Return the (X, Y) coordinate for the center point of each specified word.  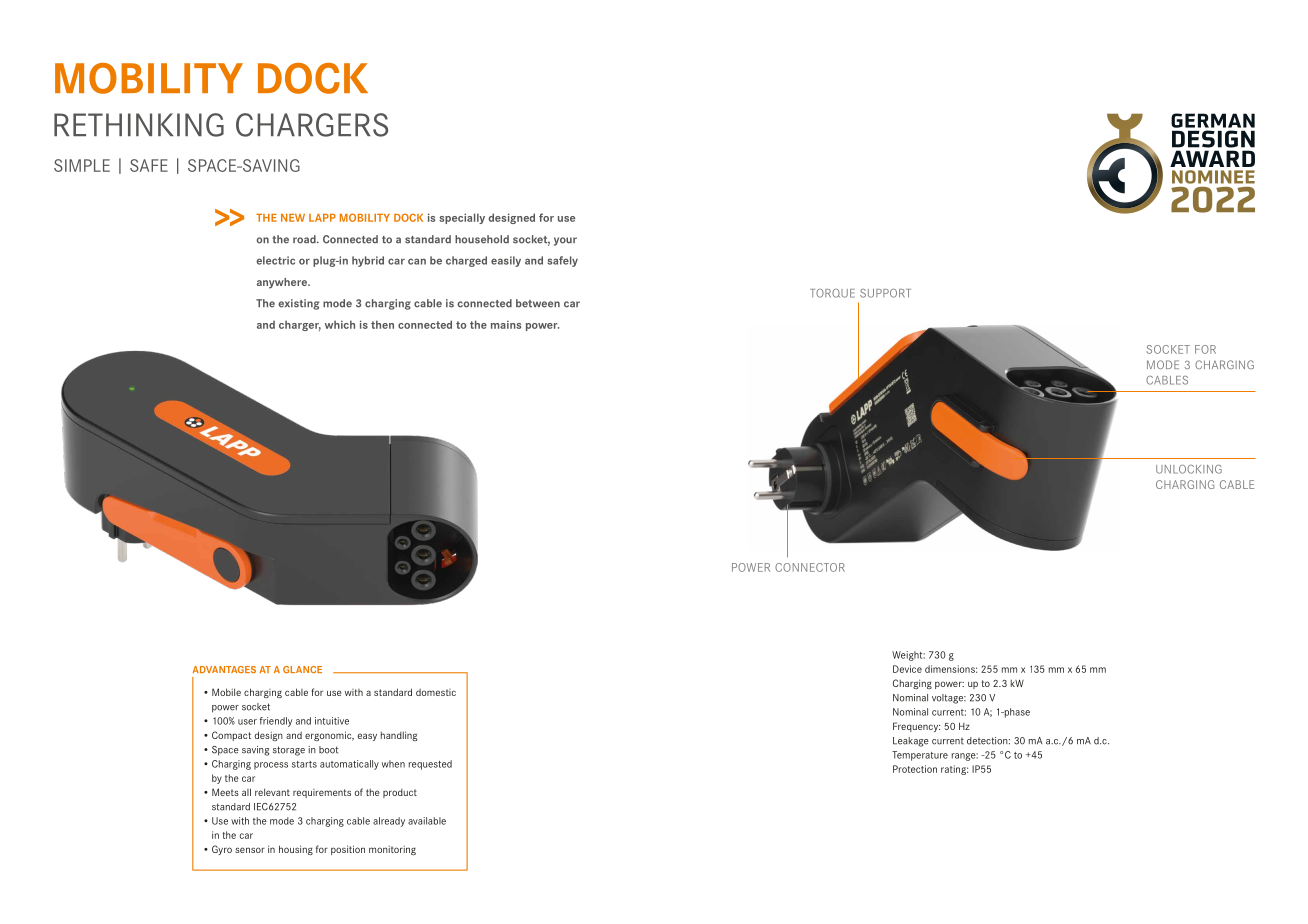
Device (907, 669)
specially (462, 218)
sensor (250, 850)
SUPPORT (885, 293)
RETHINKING (139, 125)
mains (506, 324)
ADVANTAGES (224, 669)
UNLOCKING (1189, 469)
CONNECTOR (810, 567)
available (427, 821)
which (340, 324)
